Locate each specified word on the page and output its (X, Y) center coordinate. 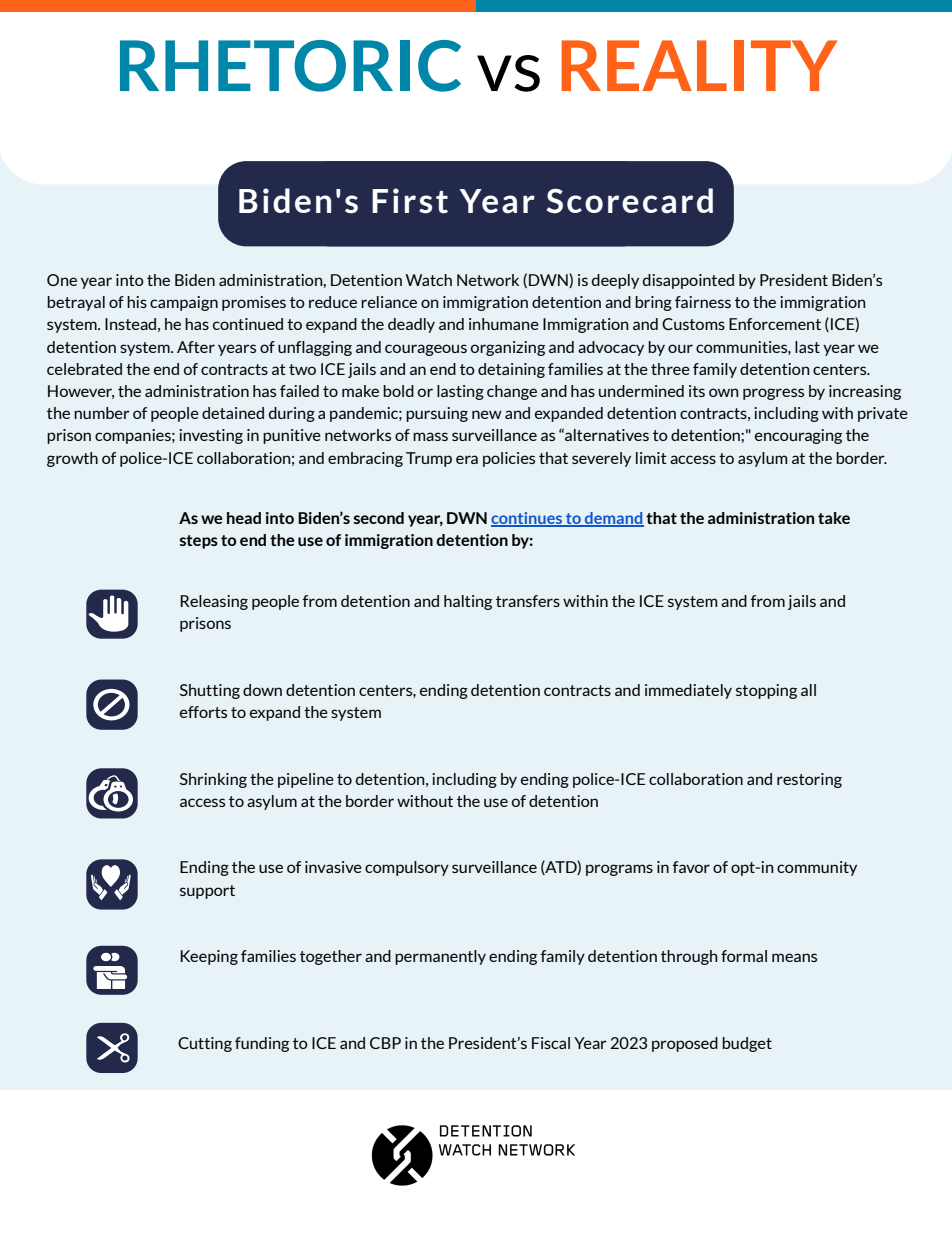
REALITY (699, 65)
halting (468, 602)
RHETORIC (290, 66)
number (102, 413)
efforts (203, 712)
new (487, 414)
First (410, 201)
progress (773, 394)
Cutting (205, 1044)
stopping (766, 691)
